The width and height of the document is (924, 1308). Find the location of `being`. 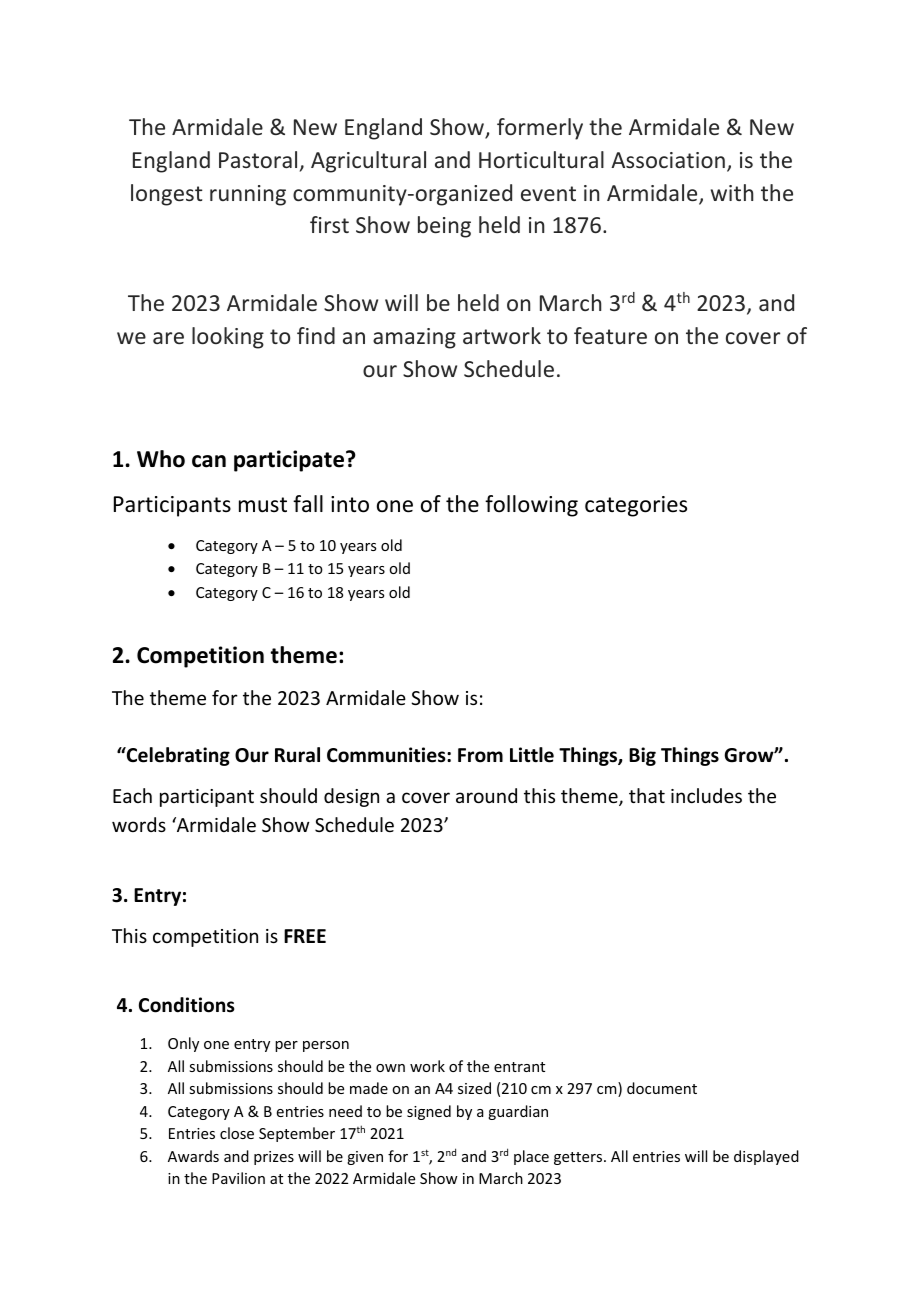

being is located at coordinates (444, 227).
